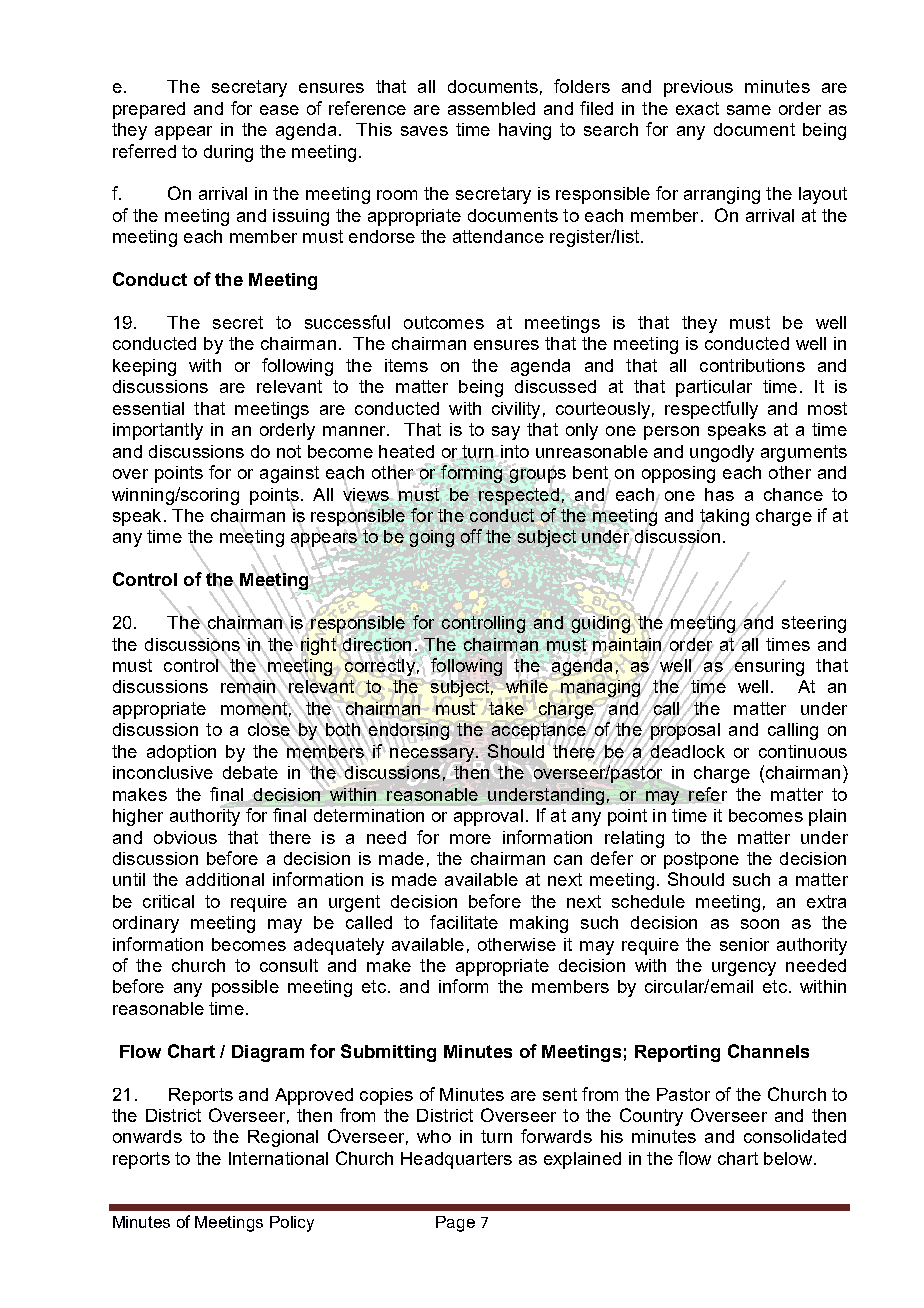 Image resolution: width=924 pixels, height=1308 pixels. Describe the element at coordinates (749, 110) in the document. I see `same` at that location.
